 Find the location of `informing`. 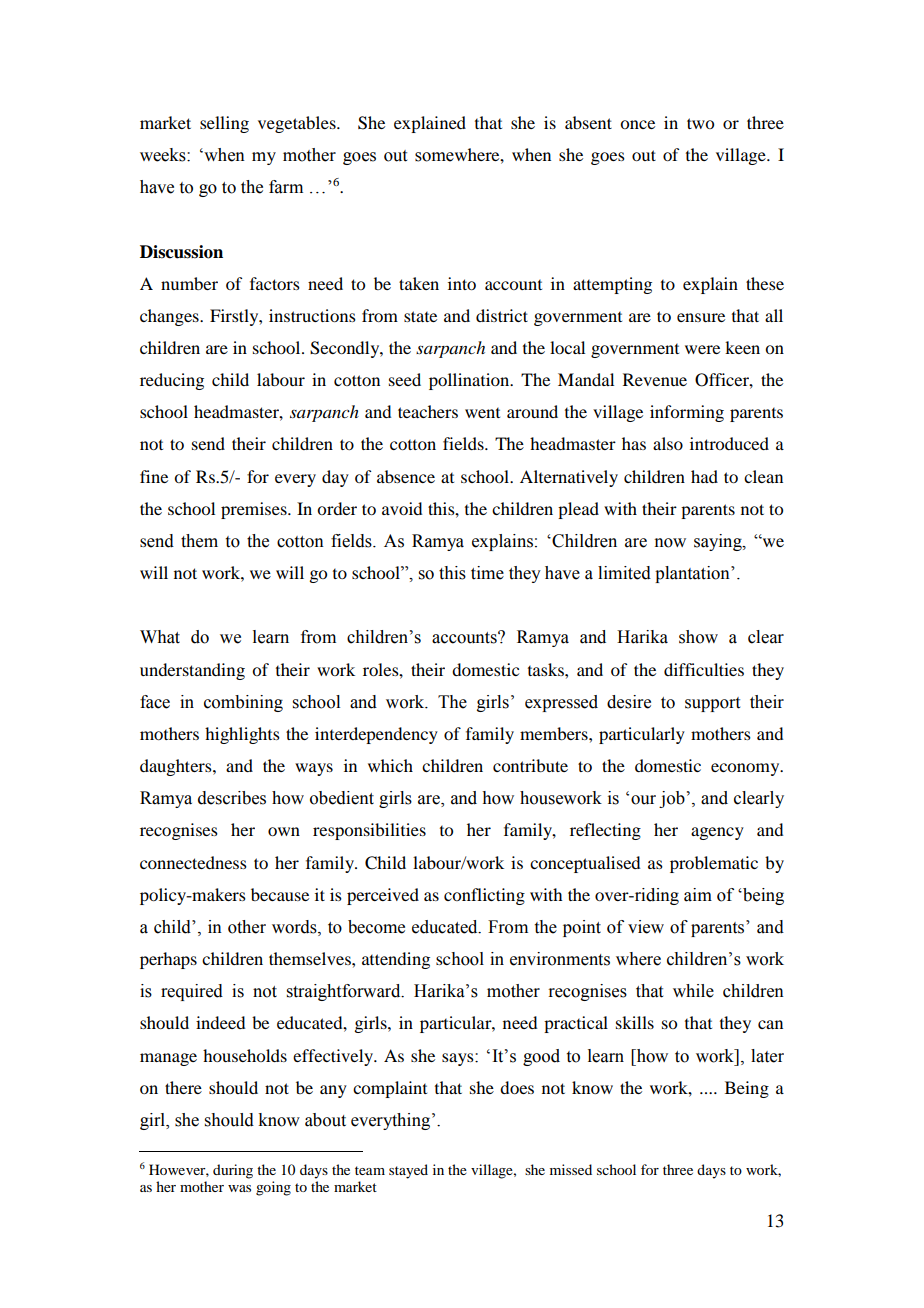

informing is located at coordinates (687, 413).
